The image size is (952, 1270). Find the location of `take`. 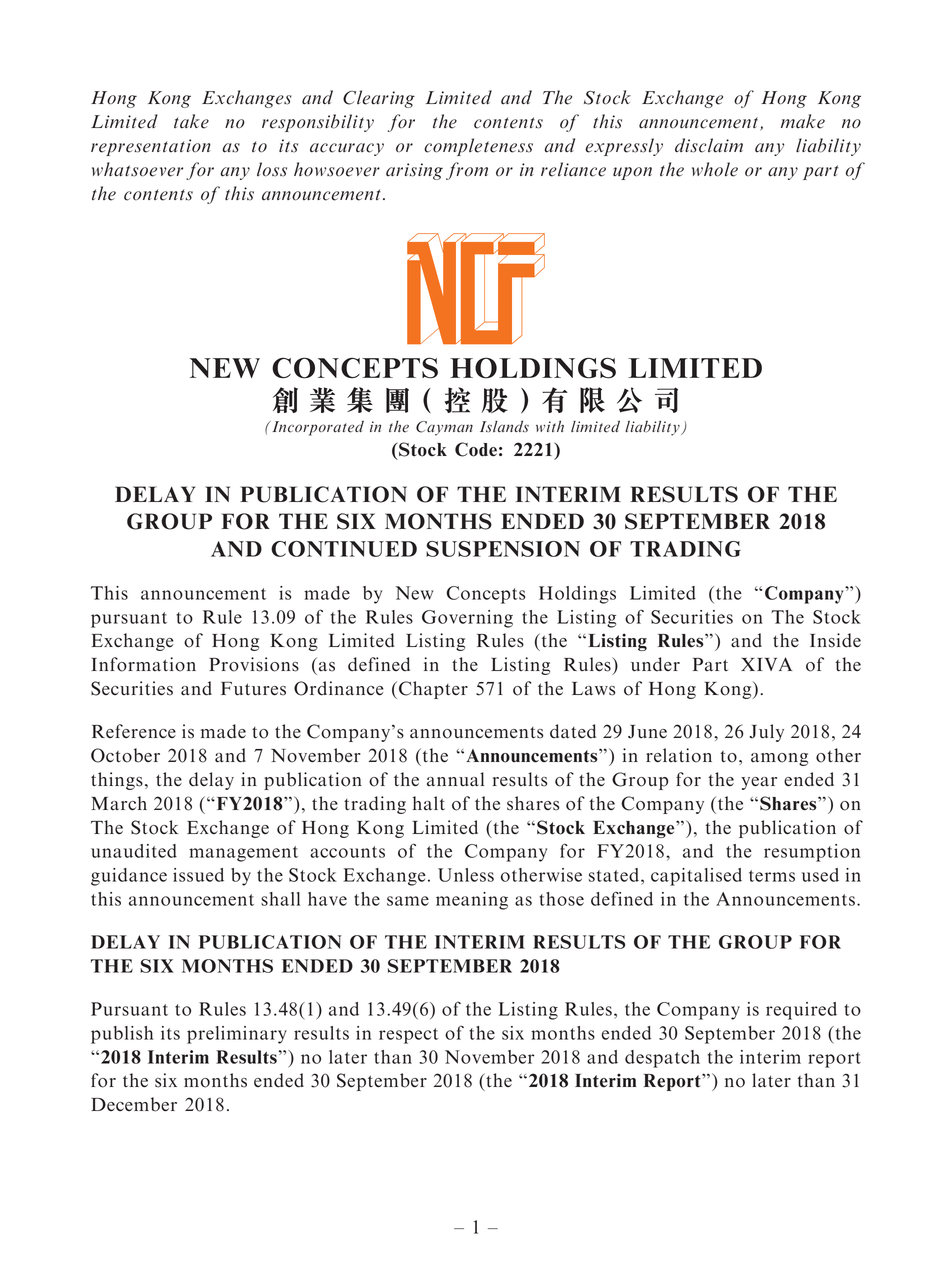

take is located at coordinates (191, 121).
